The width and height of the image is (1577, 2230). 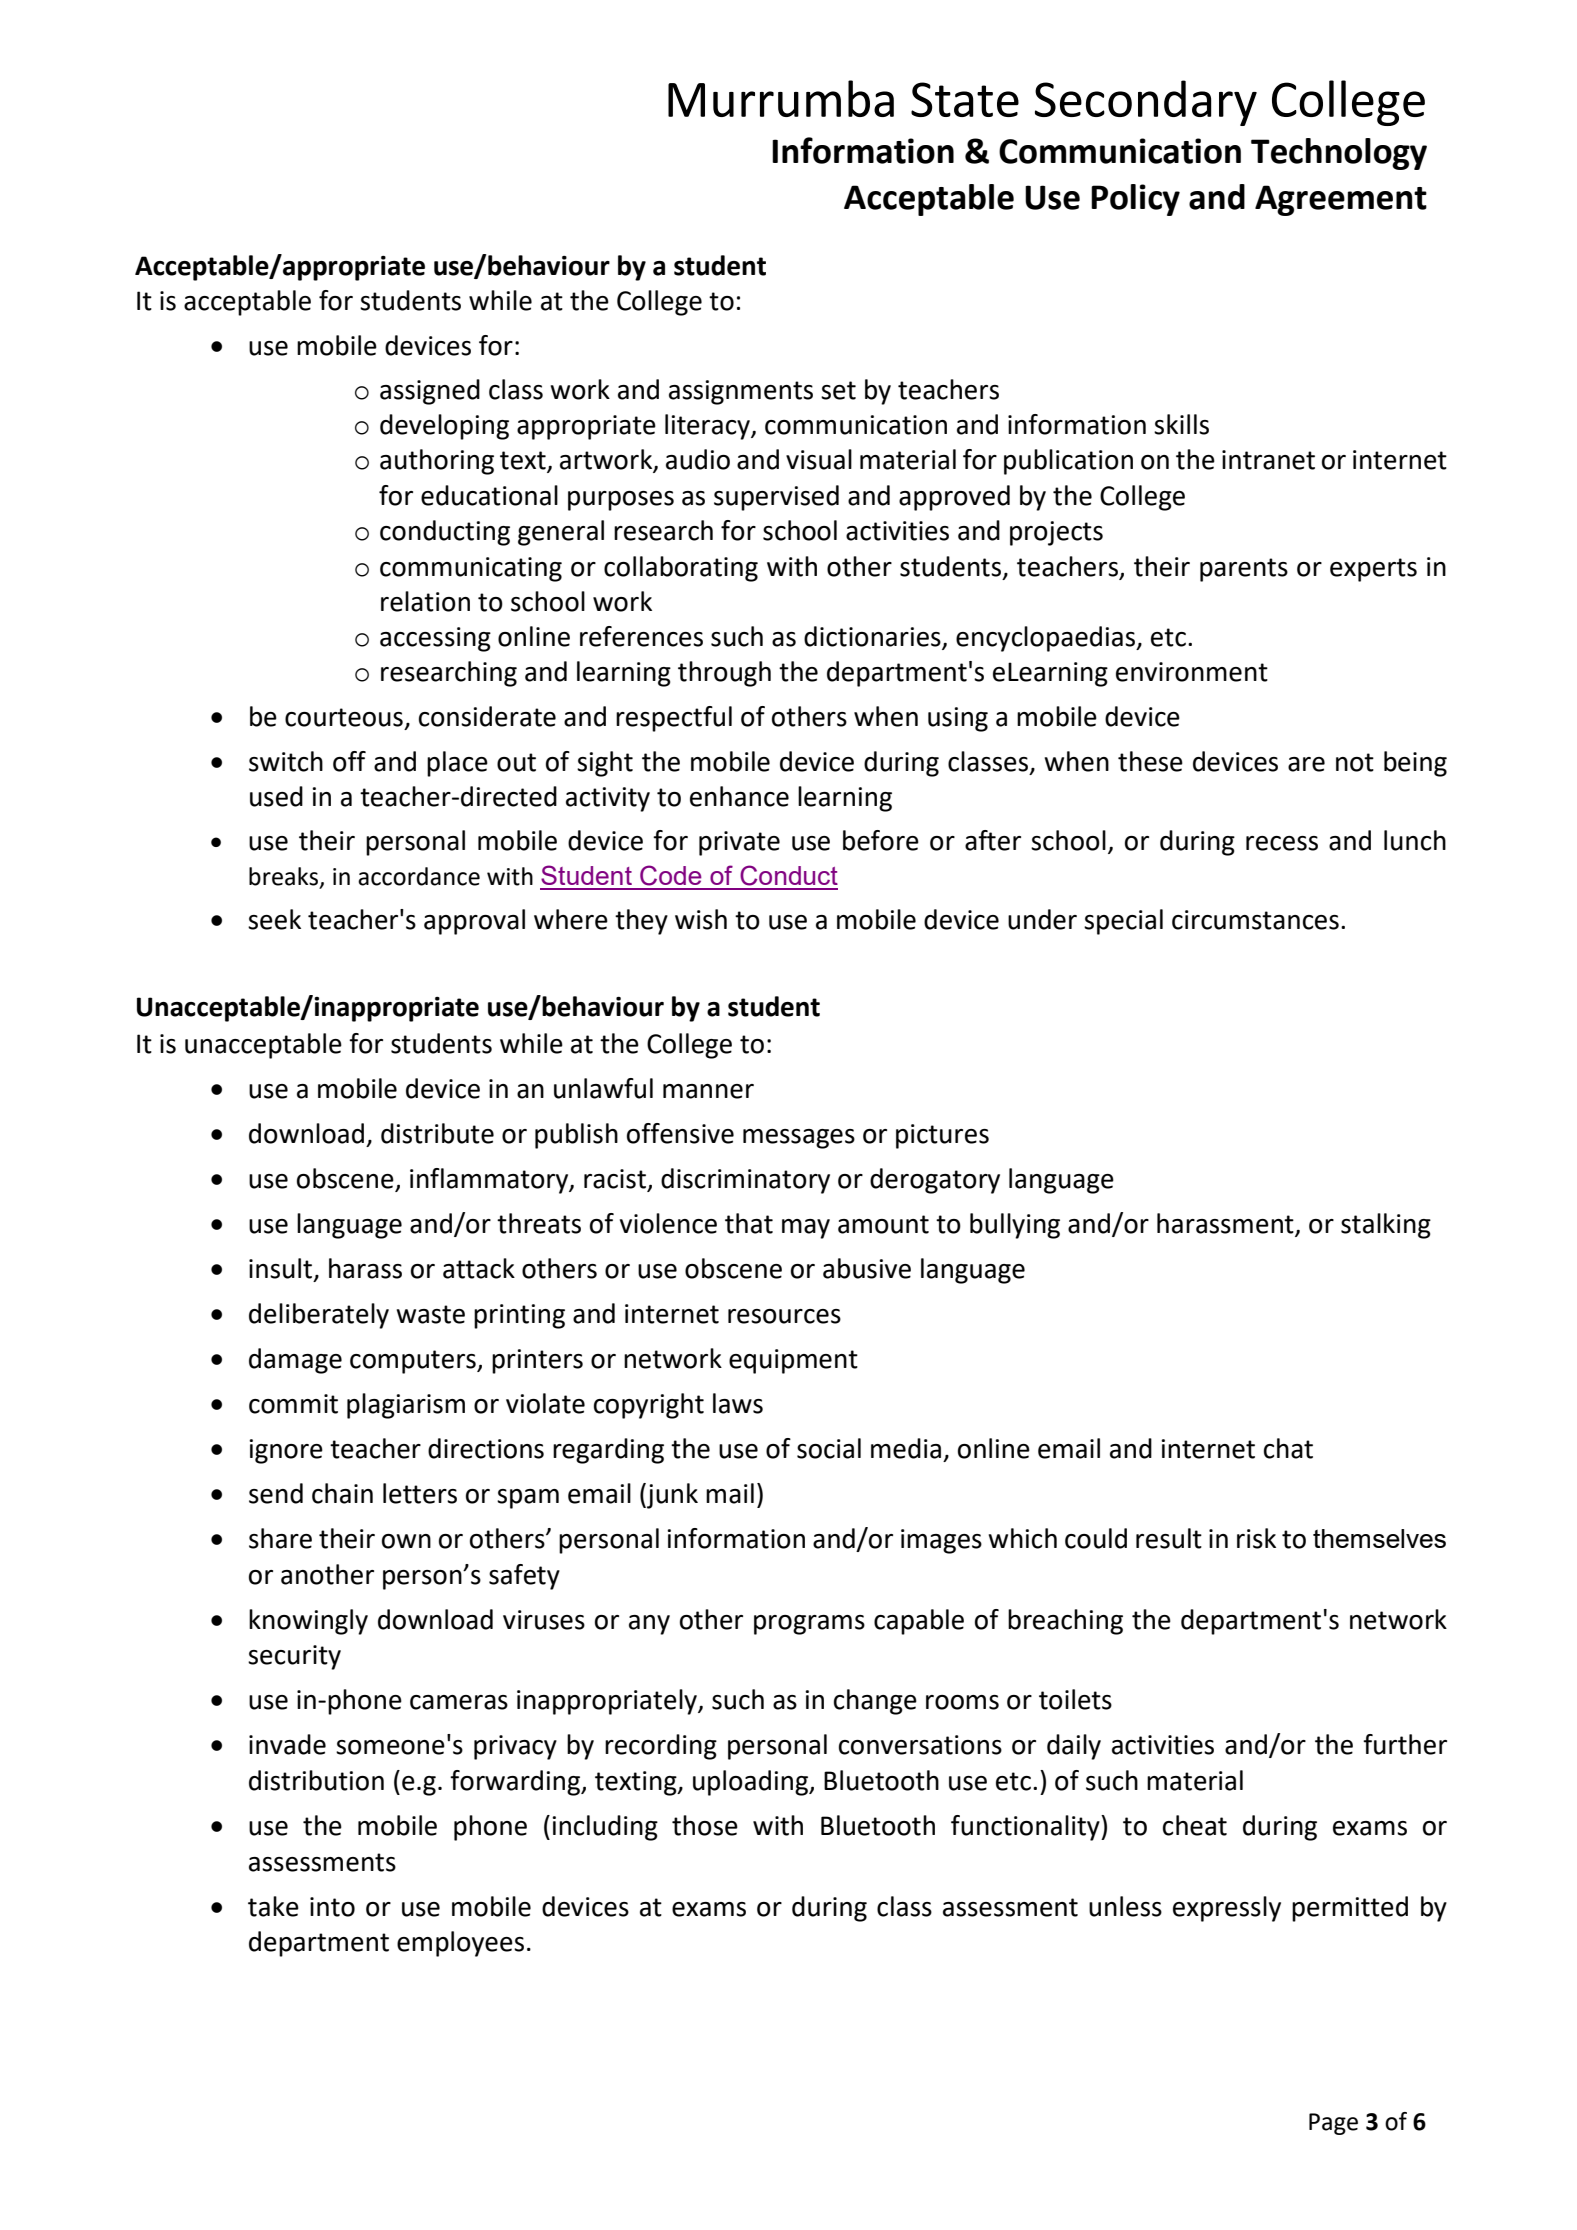 What do you see at coordinates (1339, 154) in the image?
I see `Technology` at bounding box center [1339, 154].
